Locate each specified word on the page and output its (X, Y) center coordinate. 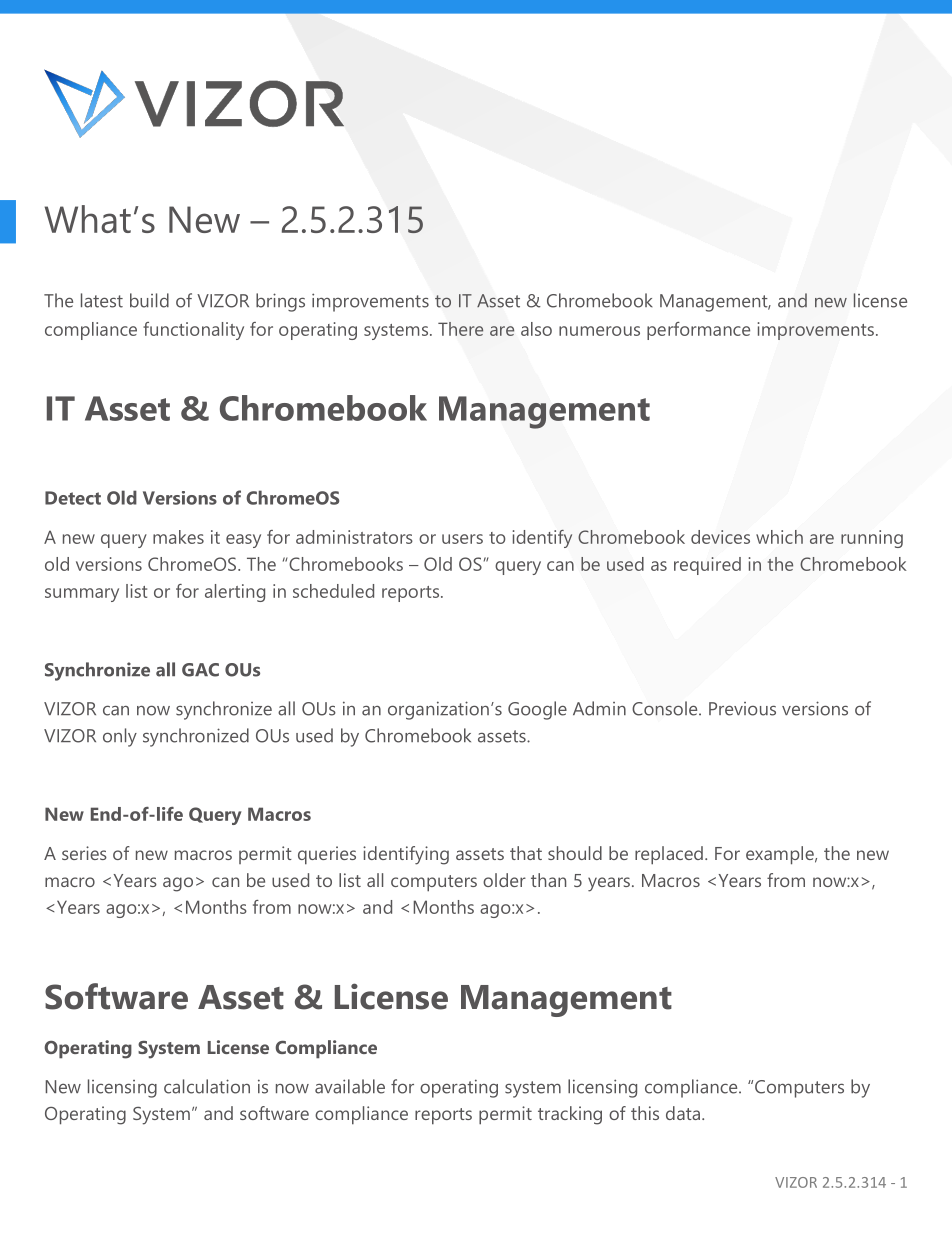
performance (698, 331)
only (120, 737)
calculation (207, 1086)
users (462, 539)
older (504, 880)
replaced (669, 855)
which (779, 537)
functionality (193, 331)
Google (537, 710)
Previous (742, 709)
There (460, 329)
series (84, 853)
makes (178, 537)
